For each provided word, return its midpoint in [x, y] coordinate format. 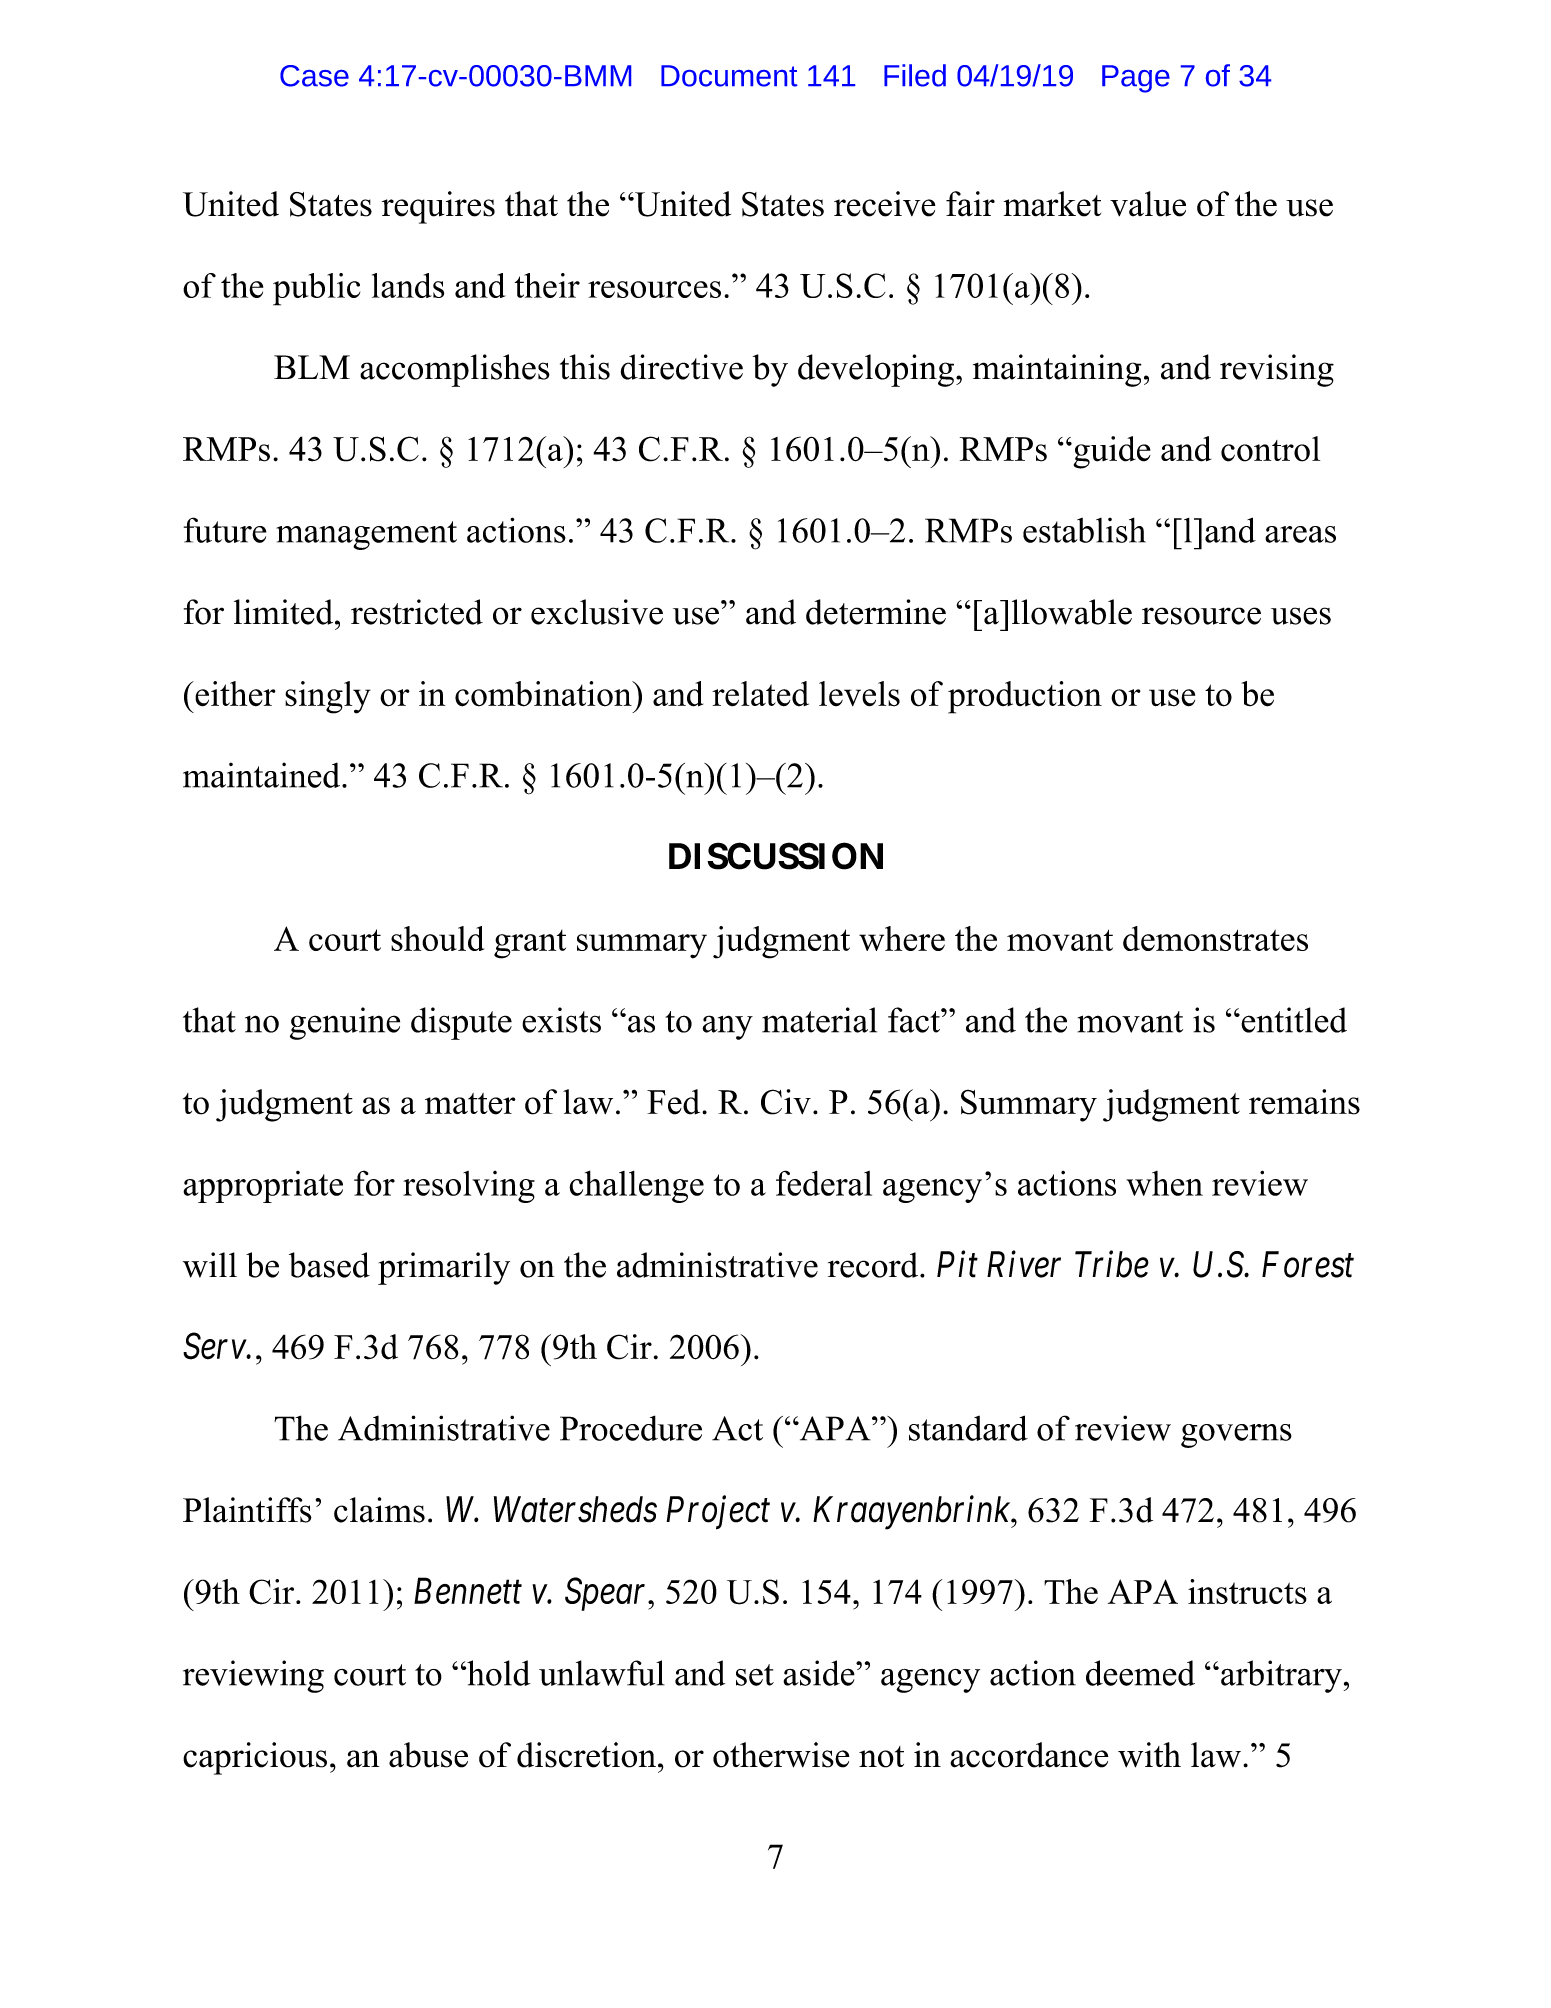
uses [1301, 616]
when [1164, 1183]
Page [1136, 79]
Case [314, 76]
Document [729, 76]
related [760, 694]
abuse [428, 1755]
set [755, 1675]
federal [824, 1183]
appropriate [263, 1187]
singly [328, 697]
